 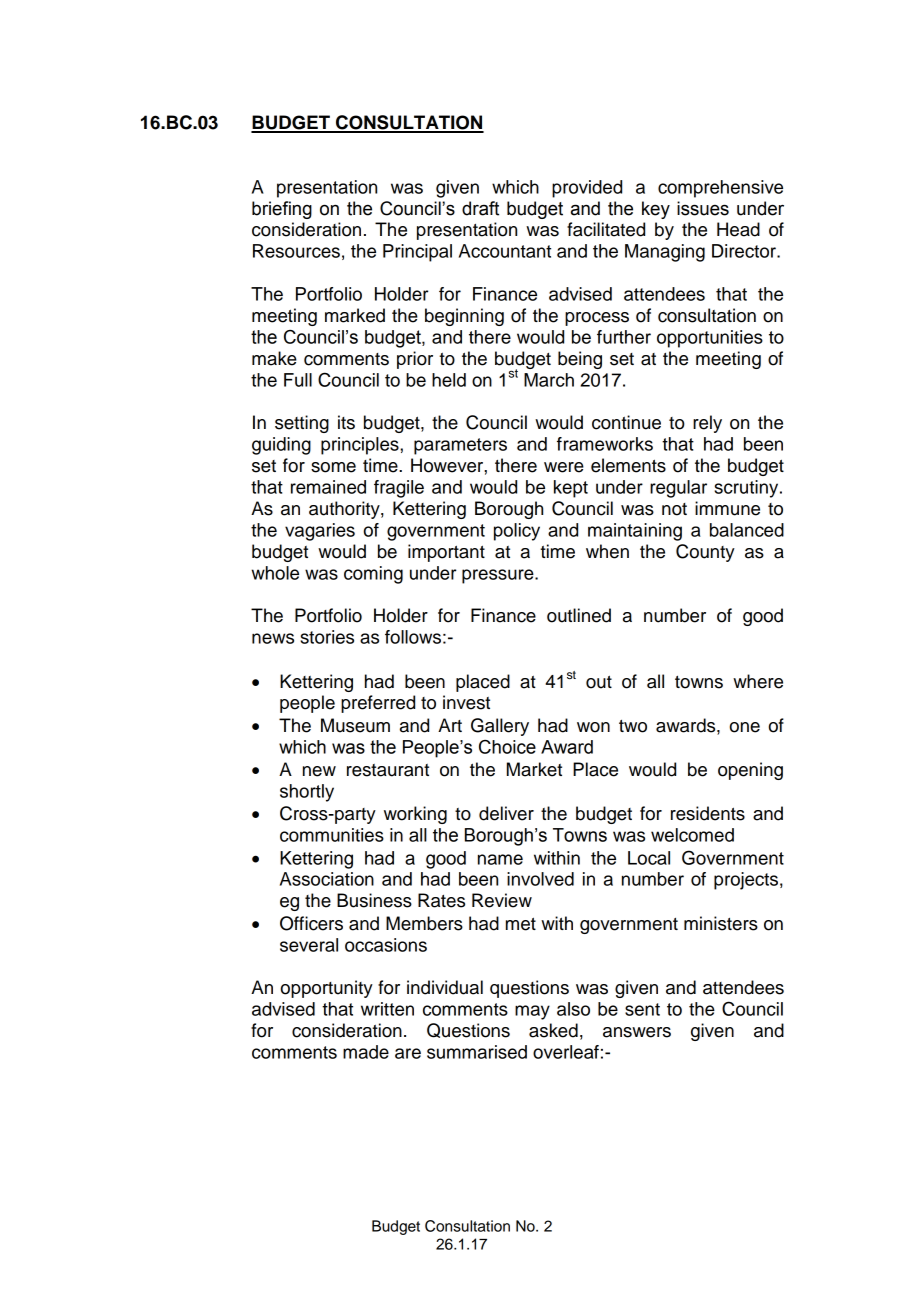 I want to click on issues, so click(x=703, y=208).
